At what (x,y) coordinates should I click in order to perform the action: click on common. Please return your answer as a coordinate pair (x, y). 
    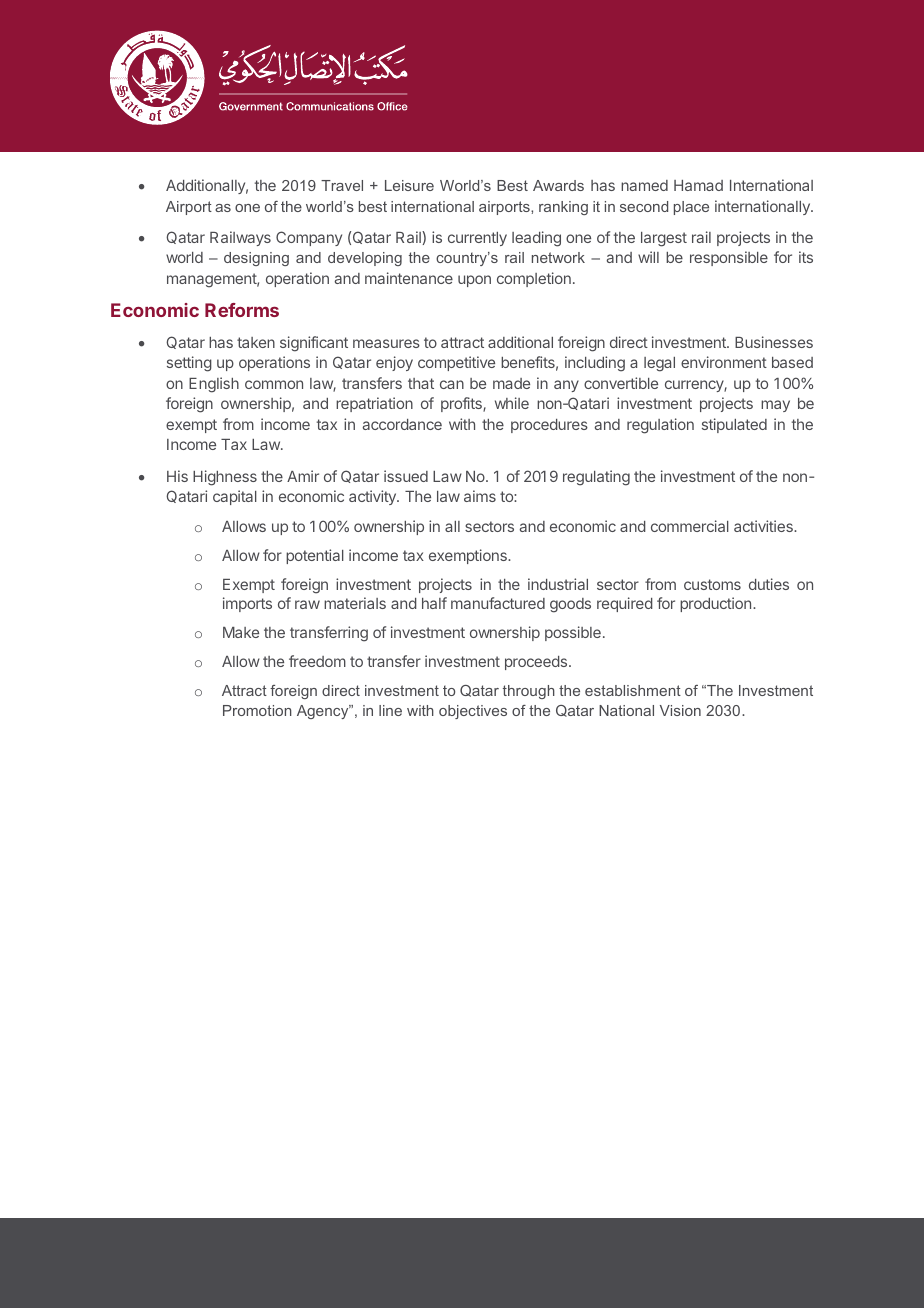
    Looking at the image, I should click on (274, 384).
